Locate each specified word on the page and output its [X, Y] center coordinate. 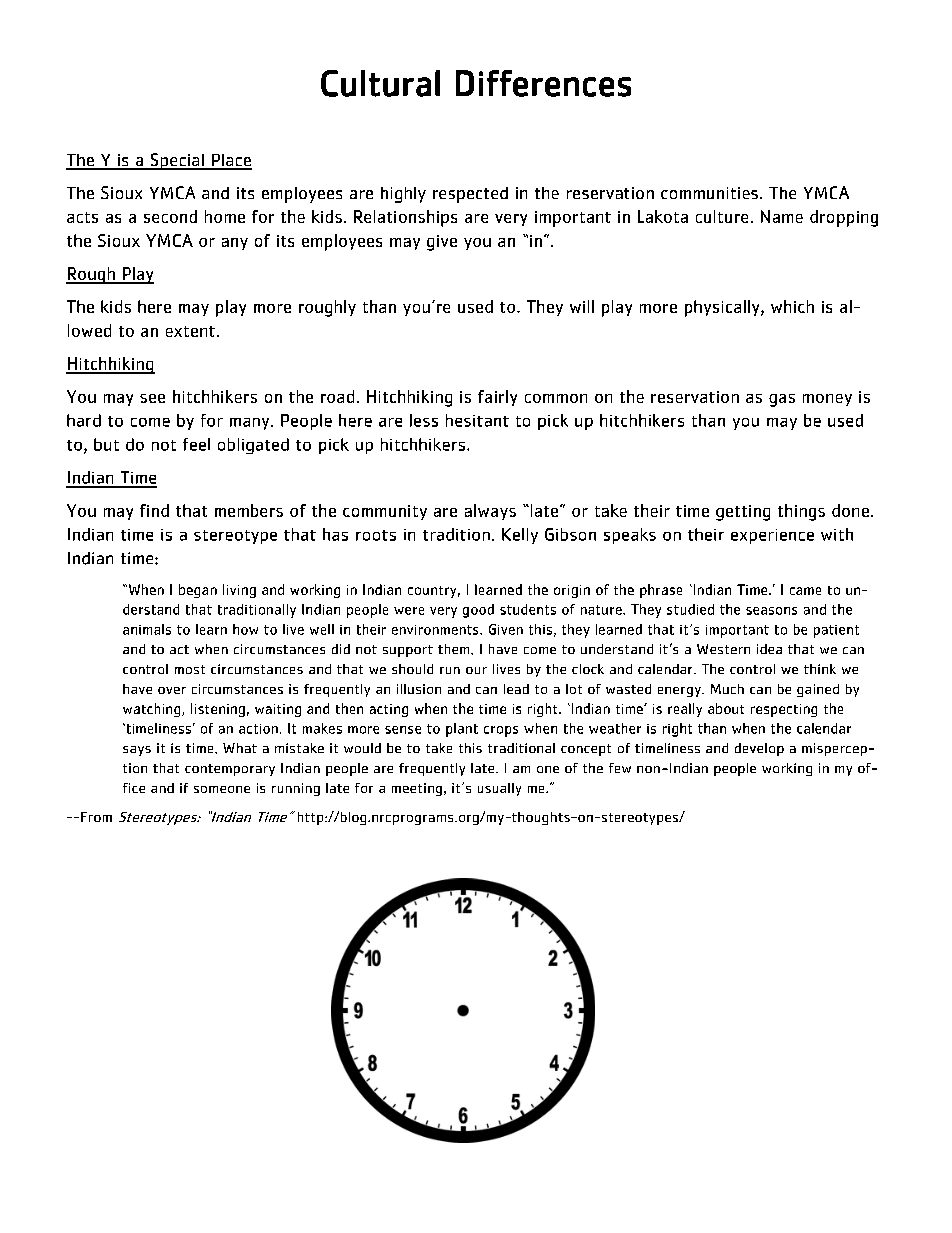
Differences [543, 83]
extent [190, 331]
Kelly [520, 536]
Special [177, 161]
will [582, 306]
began [198, 591]
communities [709, 193]
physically [723, 308]
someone [222, 789]
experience [772, 536]
